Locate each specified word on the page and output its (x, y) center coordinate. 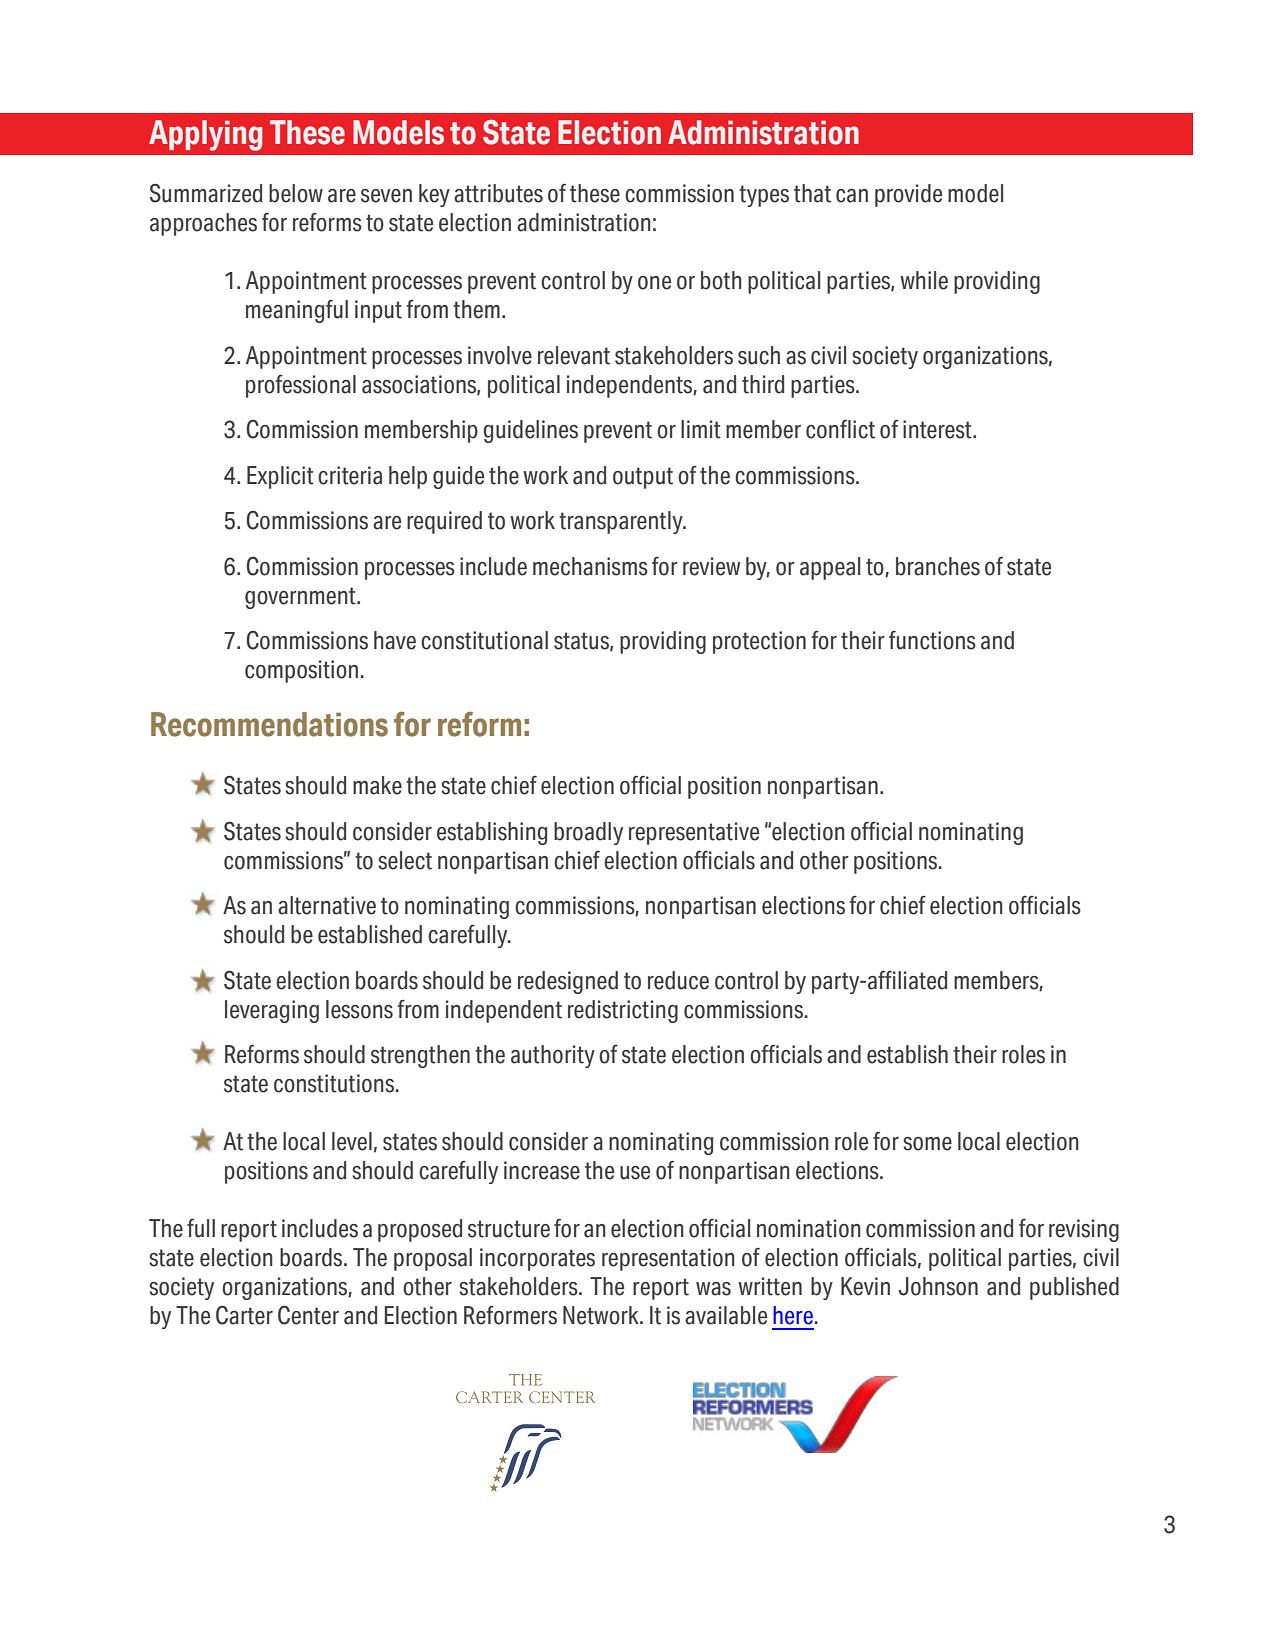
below (296, 193)
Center (308, 1315)
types (764, 196)
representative (694, 833)
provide (908, 195)
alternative (327, 905)
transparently (622, 522)
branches (938, 566)
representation (668, 1259)
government (301, 598)
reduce (678, 980)
